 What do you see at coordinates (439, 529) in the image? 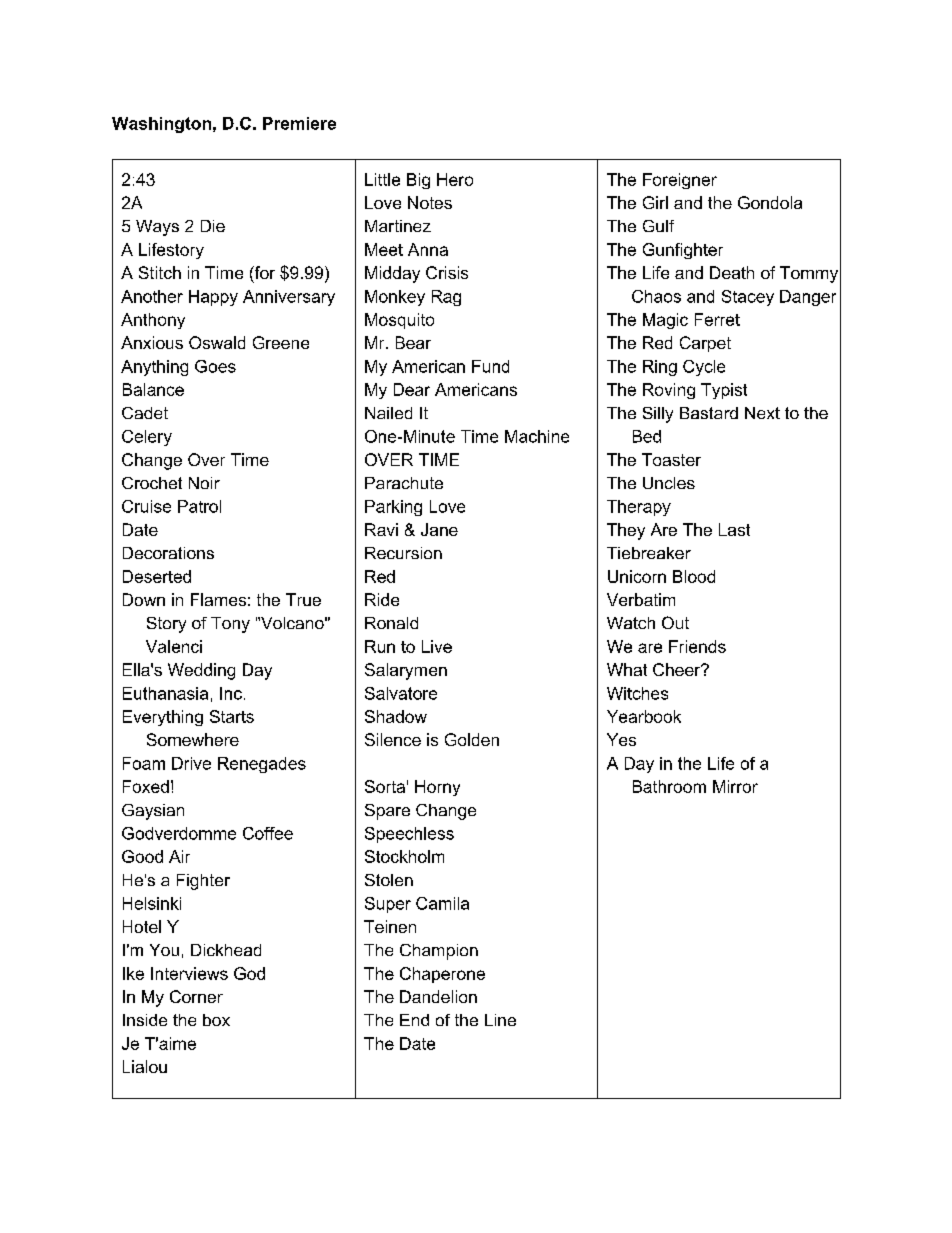
I see `Jane` at bounding box center [439, 529].
